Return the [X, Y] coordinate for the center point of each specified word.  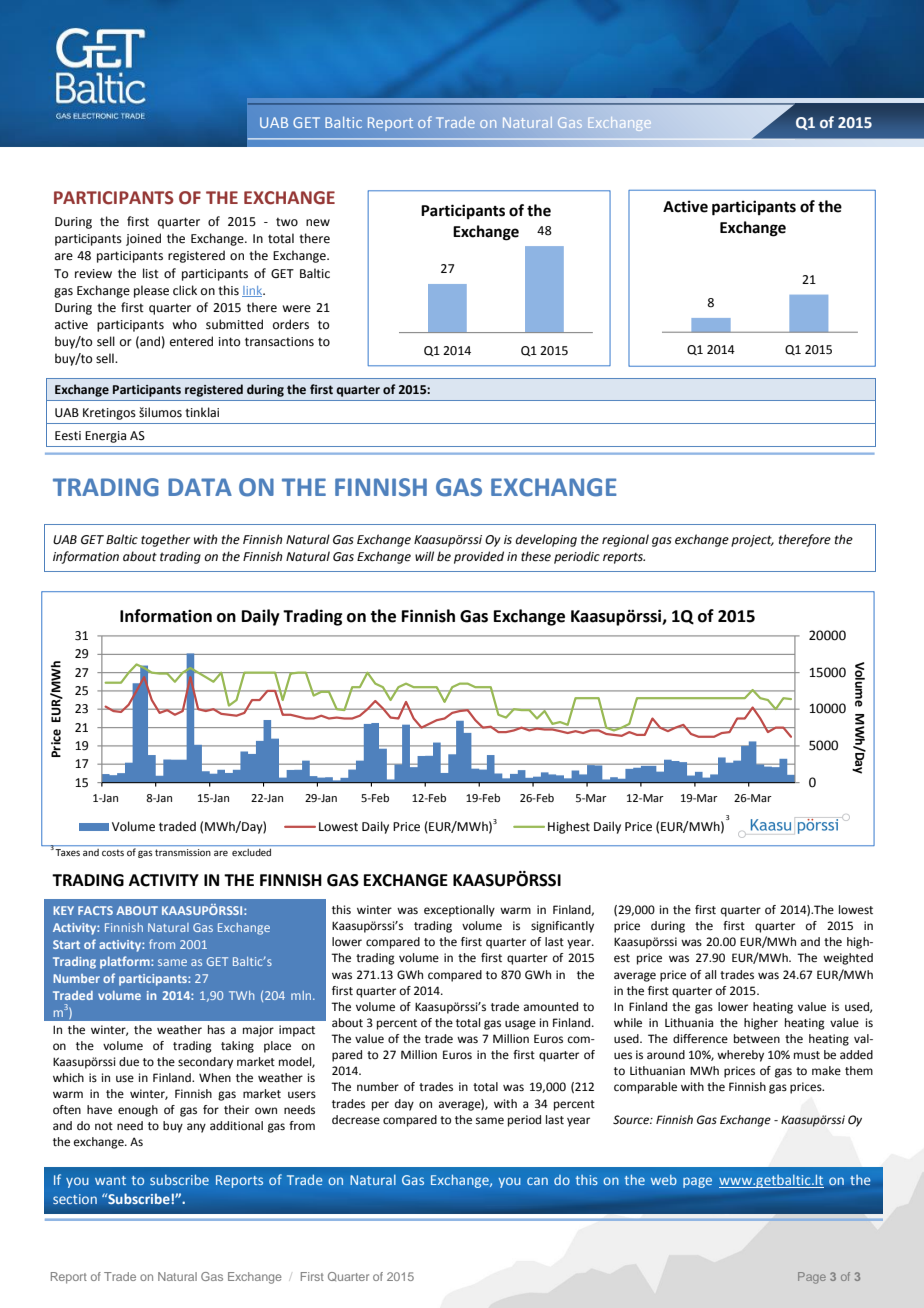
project [752, 541]
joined [143, 239]
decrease [356, 1120]
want [110, 1180]
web [664, 1180]
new [318, 223]
